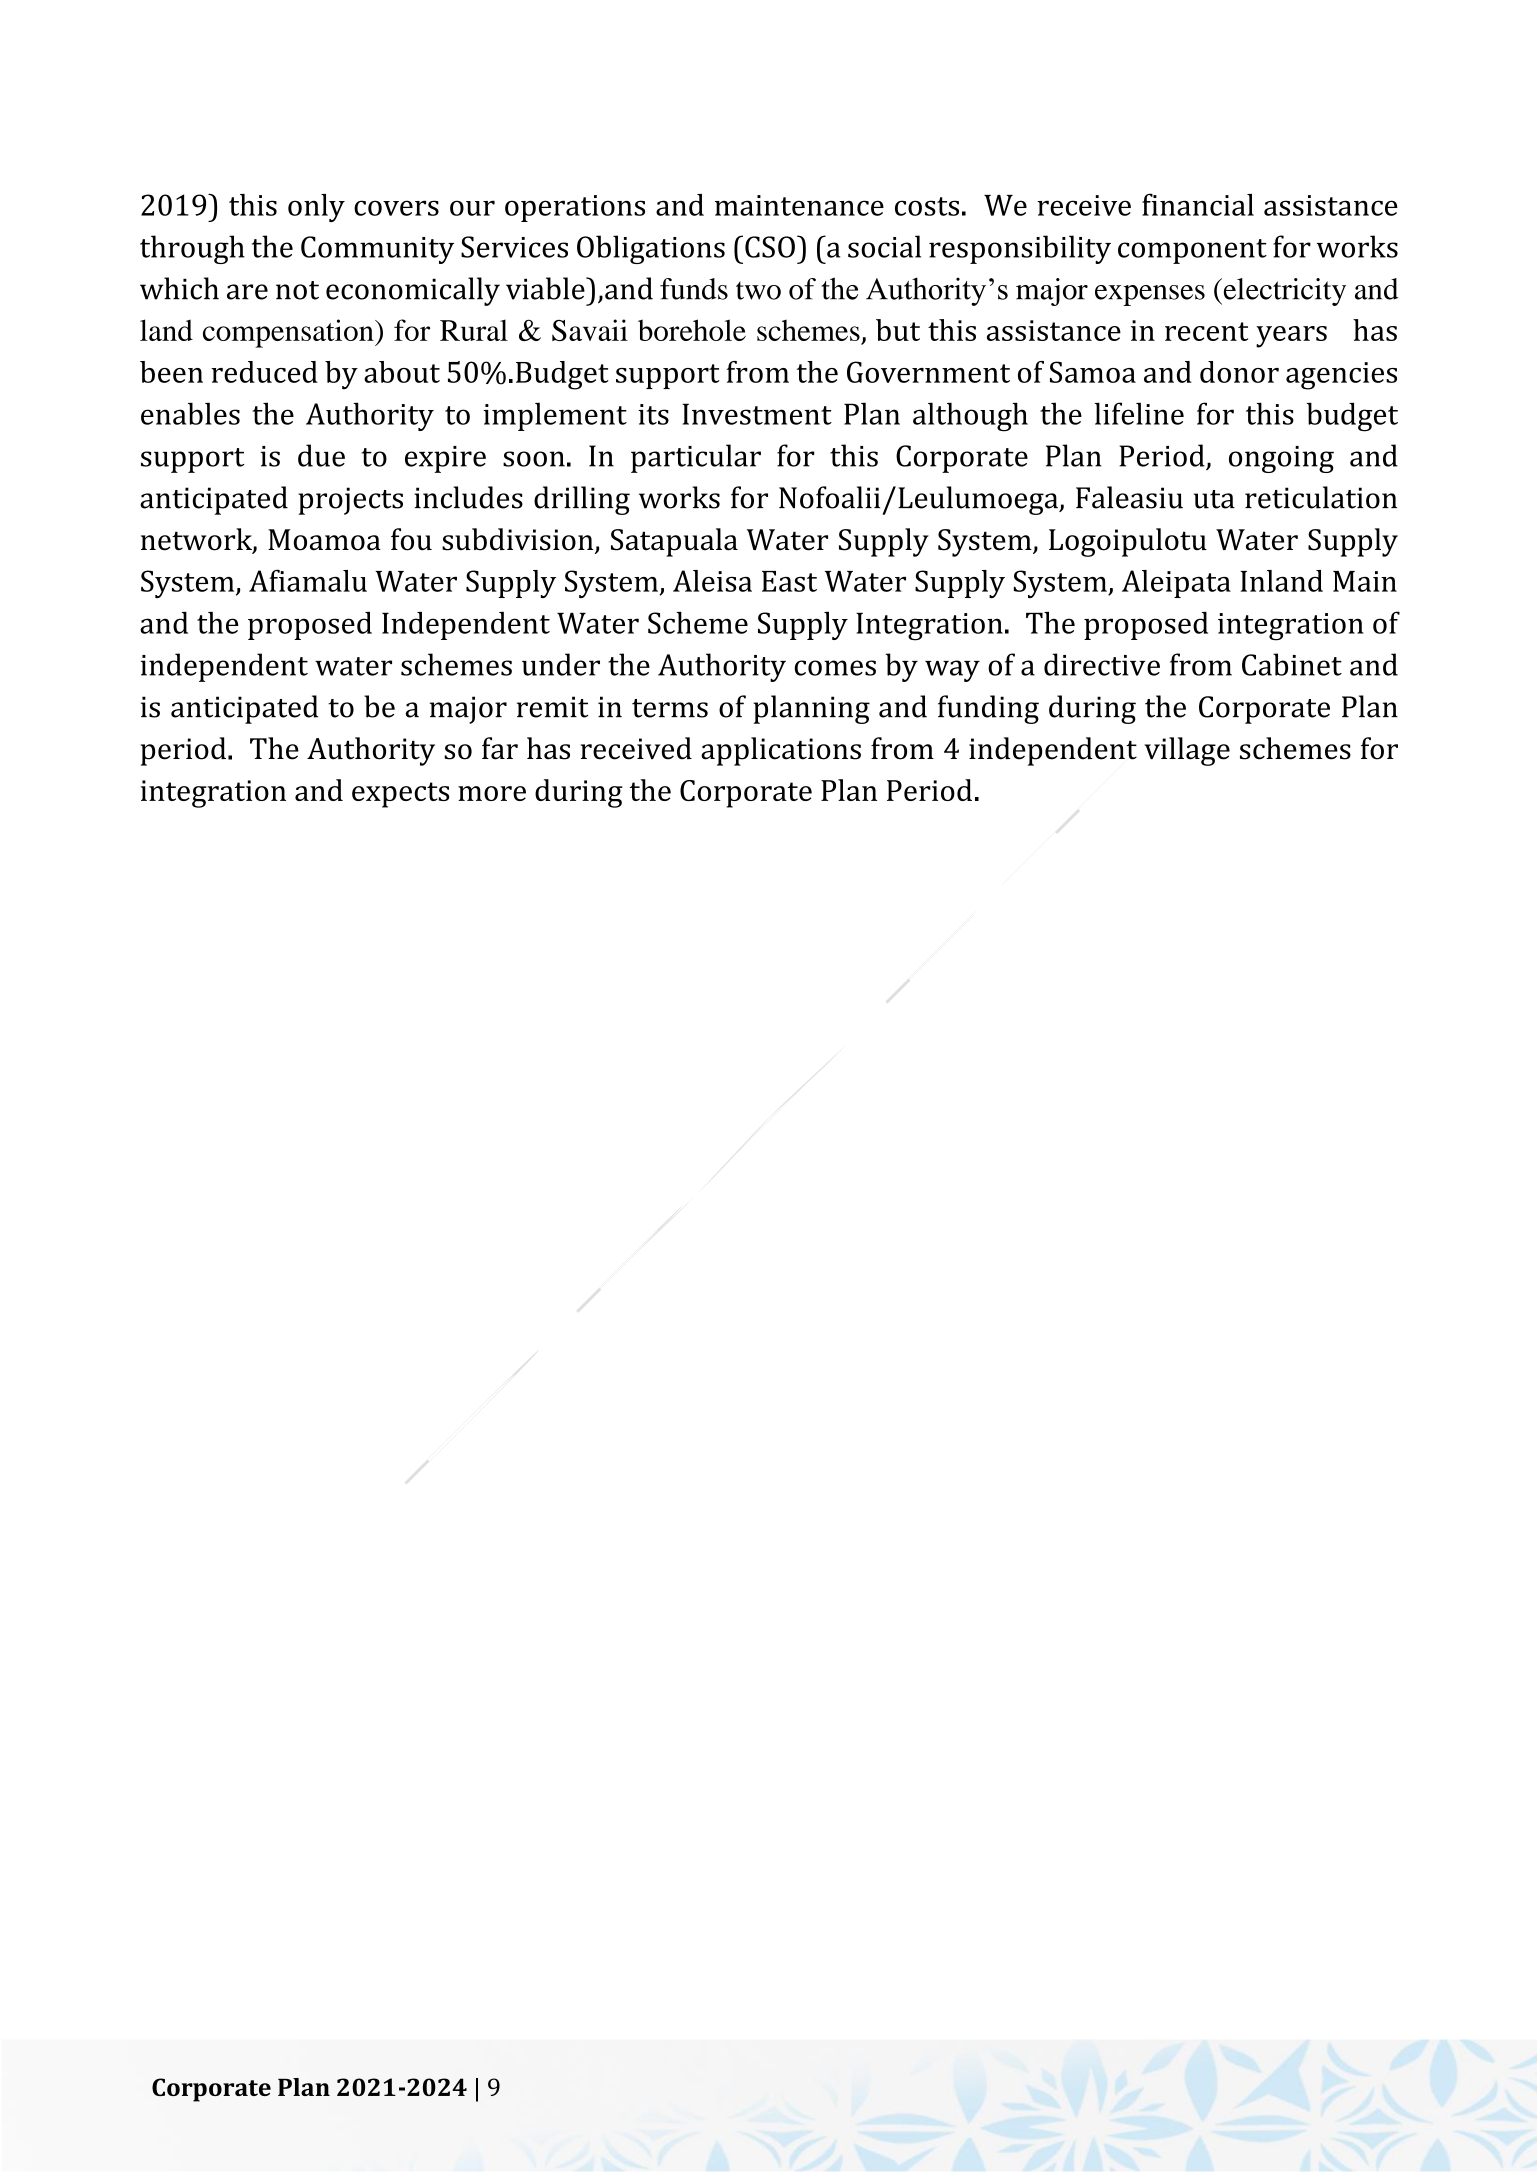  I want to click on expects, so click(400, 795).
